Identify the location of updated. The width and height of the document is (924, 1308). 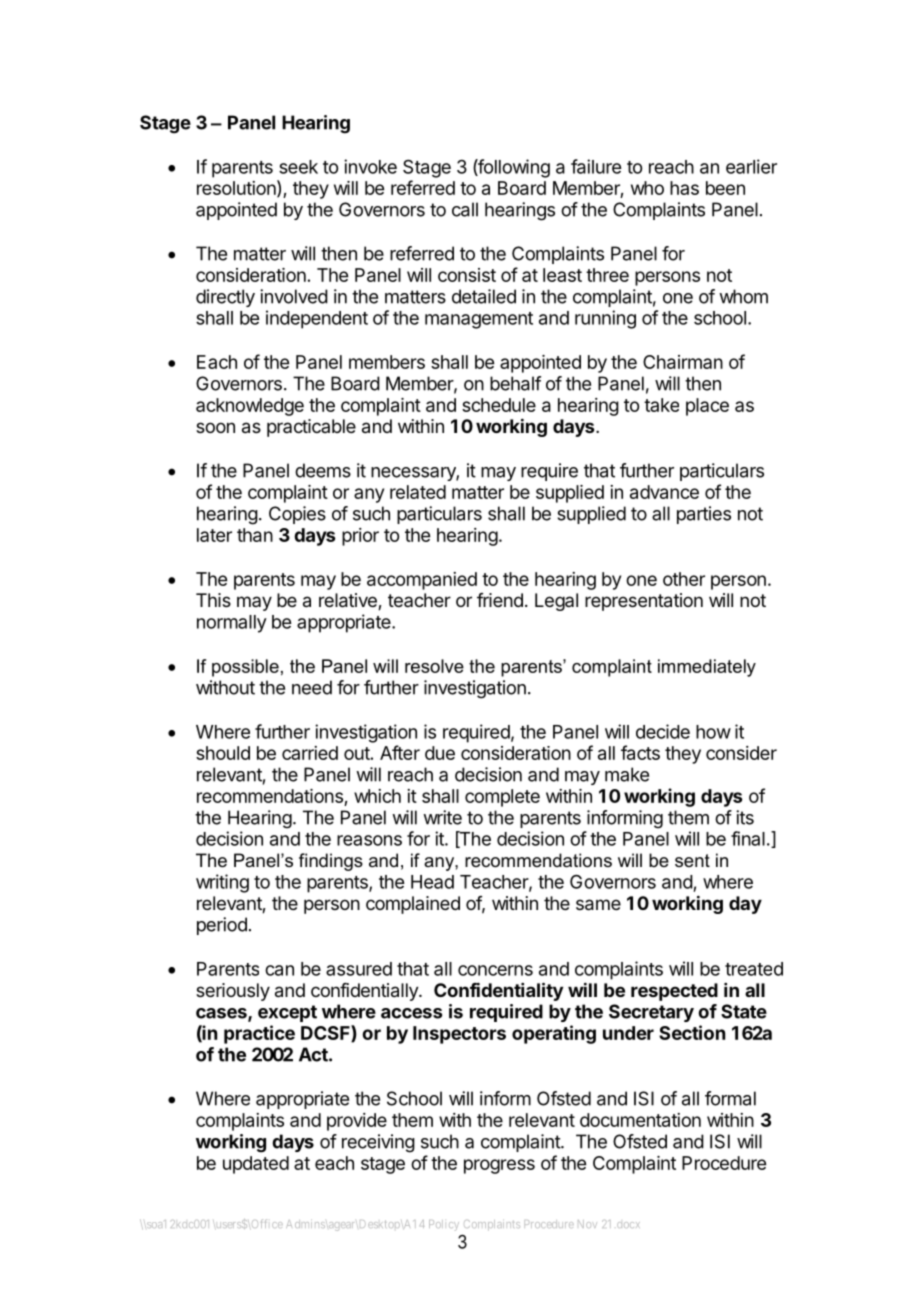
(256, 1165).
